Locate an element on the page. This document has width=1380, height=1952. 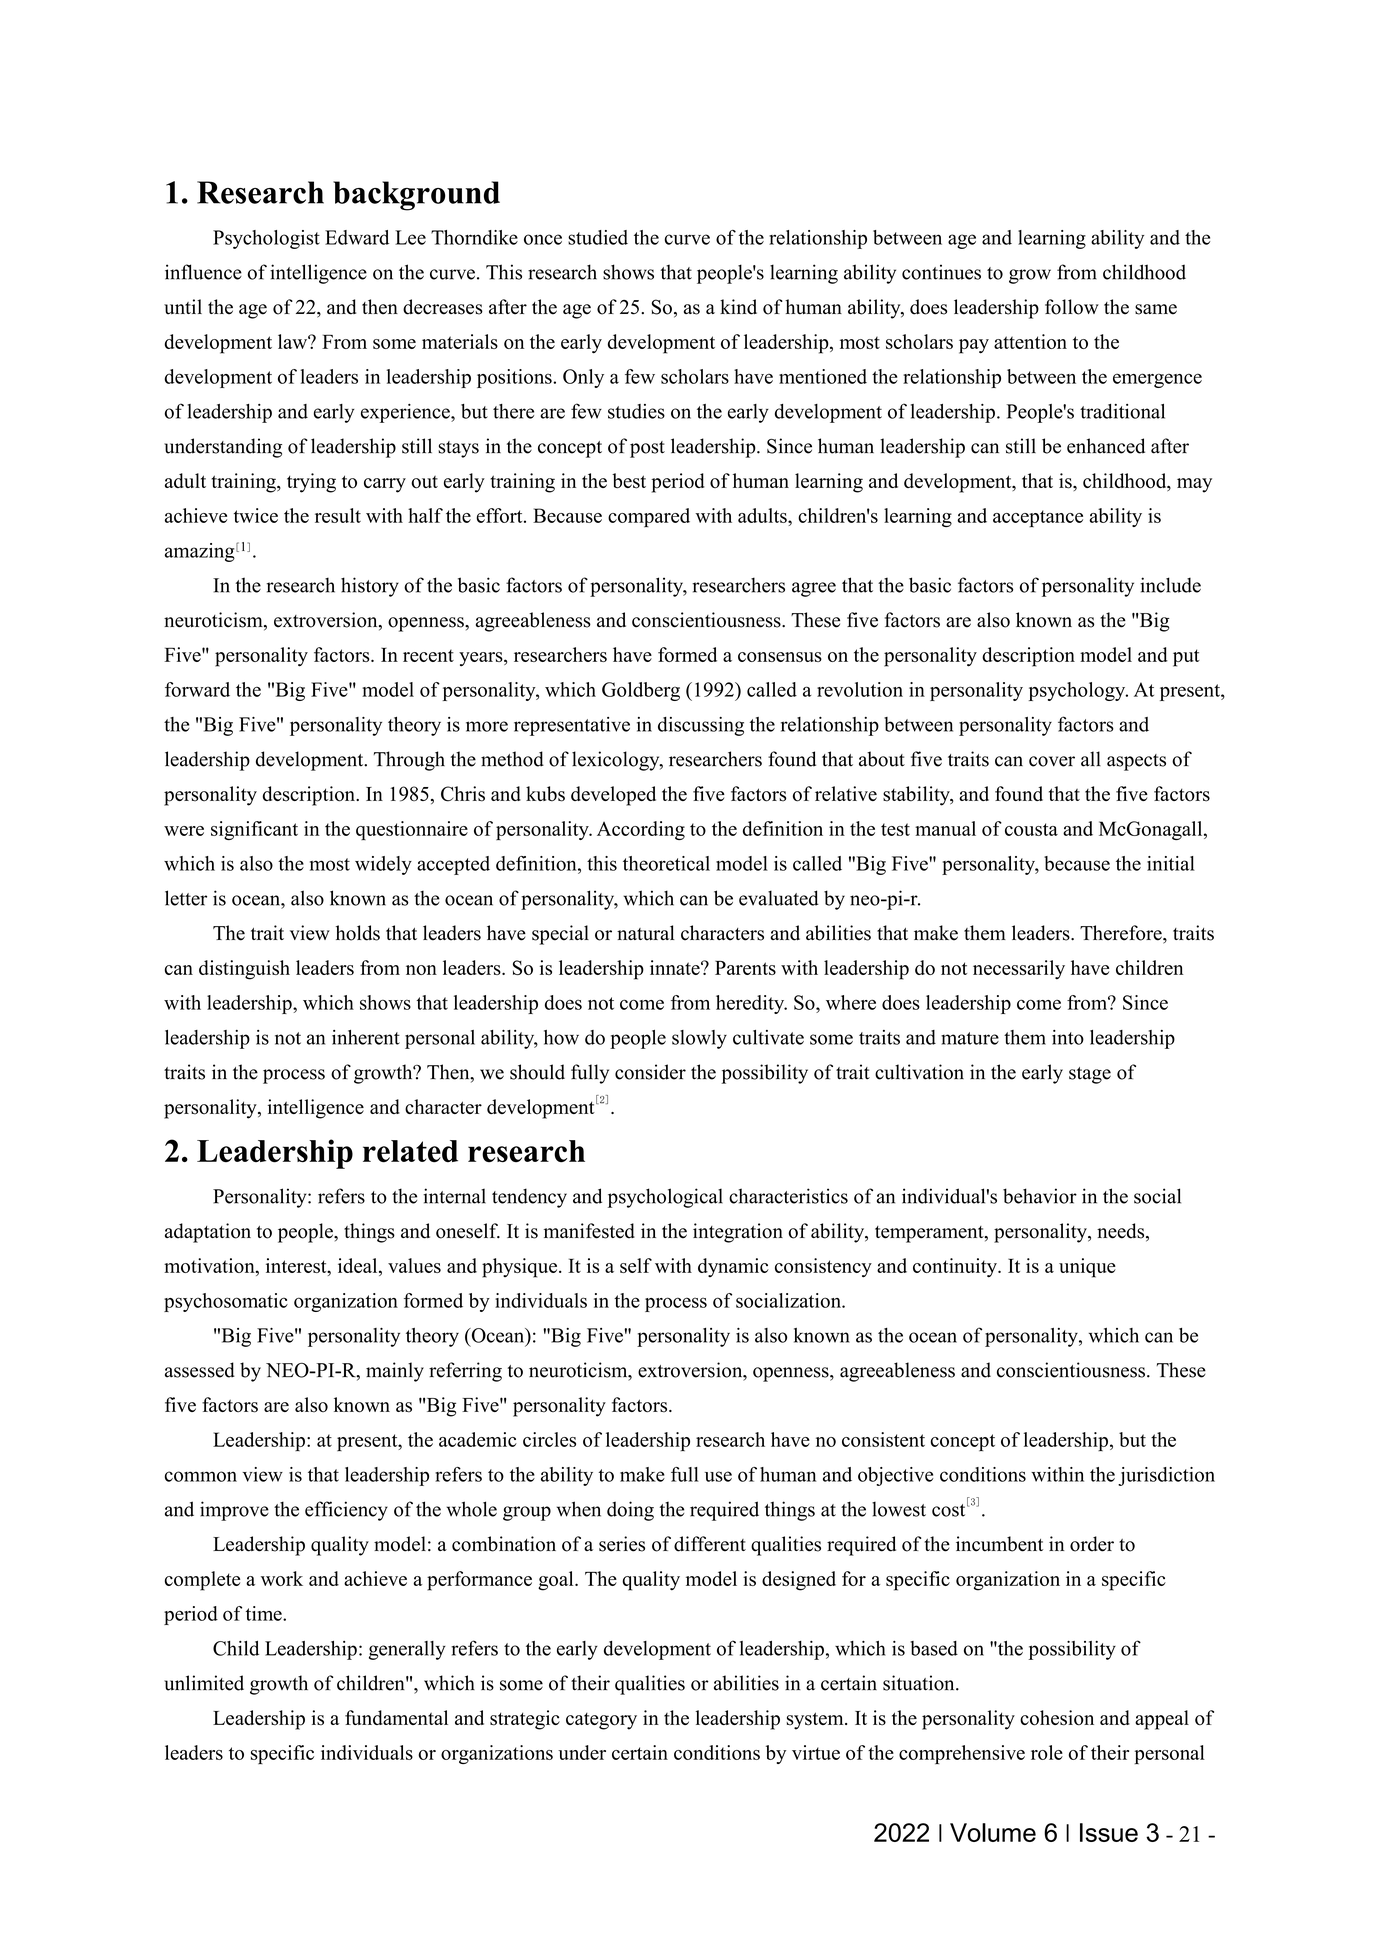
mainly is located at coordinates (395, 1372).
